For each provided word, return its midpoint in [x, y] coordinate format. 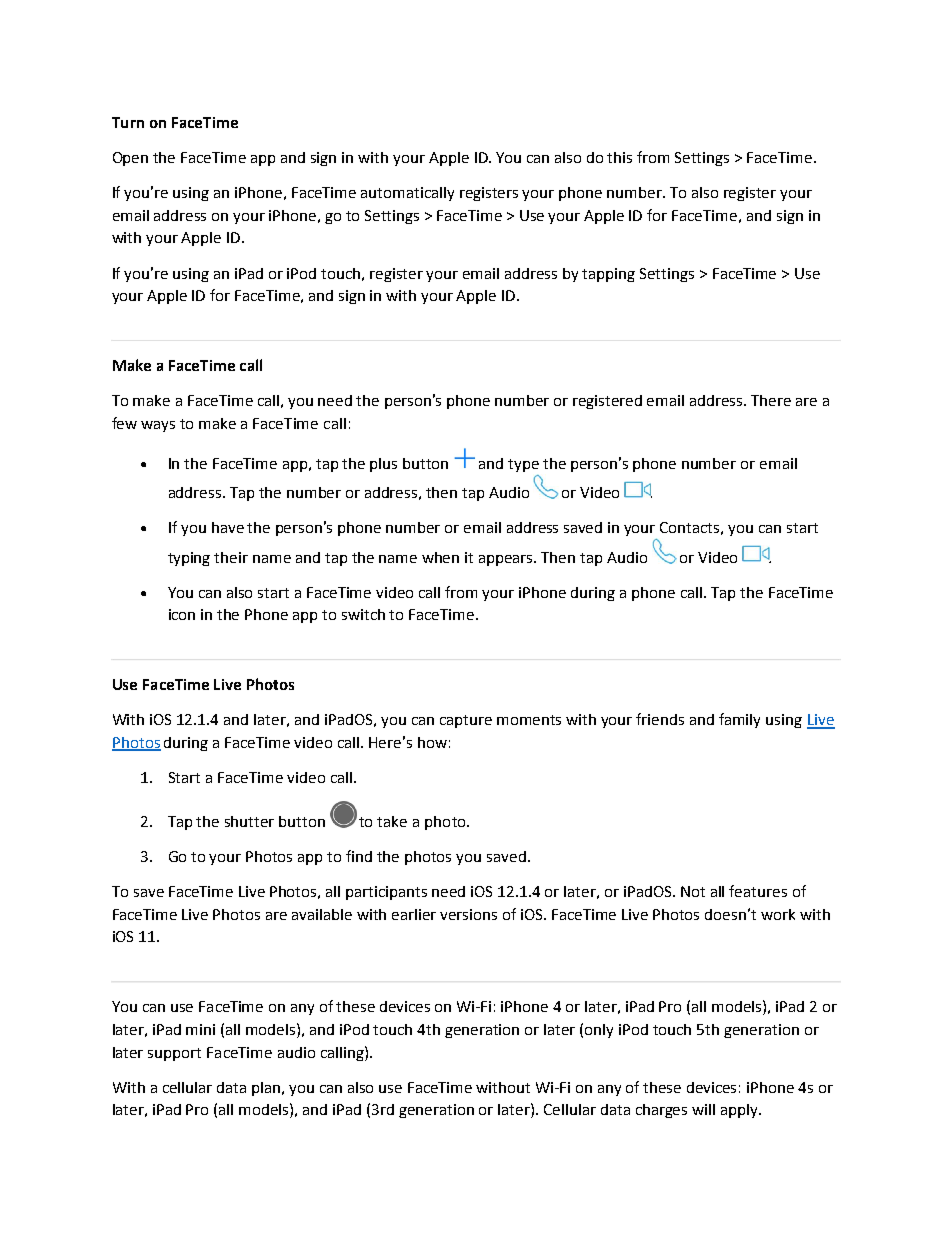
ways [158, 426]
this [619, 157]
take [392, 821]
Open [130, 159]
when [440, 557]
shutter [249, 821]
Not [693, 891]
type [523, 465]
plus [383, 465]
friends [660, 719]
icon [182, 614]
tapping [608, 275]
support [174, 1054]
